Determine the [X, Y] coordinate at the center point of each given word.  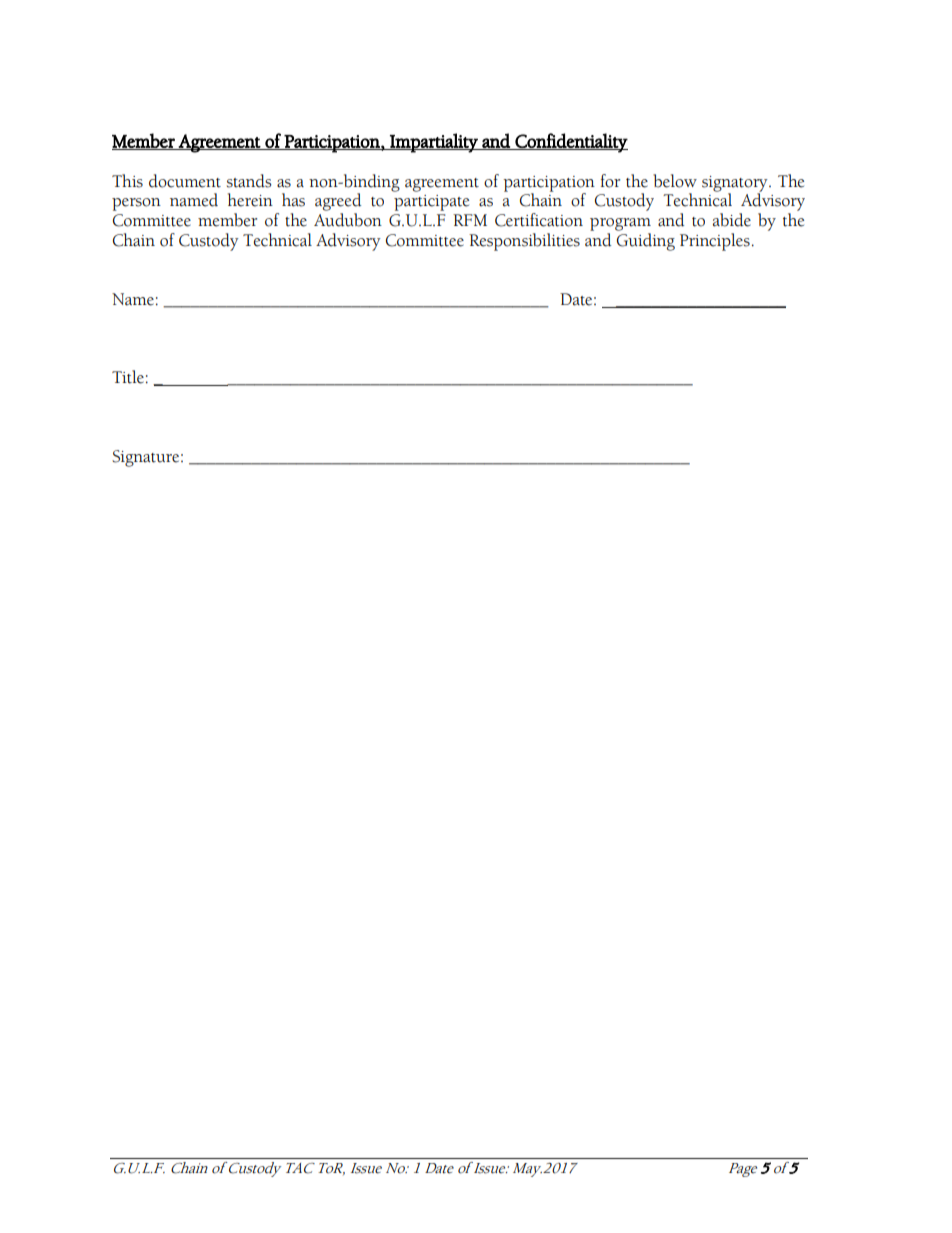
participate [431, 203]
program [620, 224]
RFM [470, 220]
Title [128, 377]
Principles [715, 242]
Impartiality [434, 143]
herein [250, 200]
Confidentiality [570, 143]
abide [732, 220]
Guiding [646, 242]
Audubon [348, 220]
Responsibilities [524, 242]
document [185, 181]
